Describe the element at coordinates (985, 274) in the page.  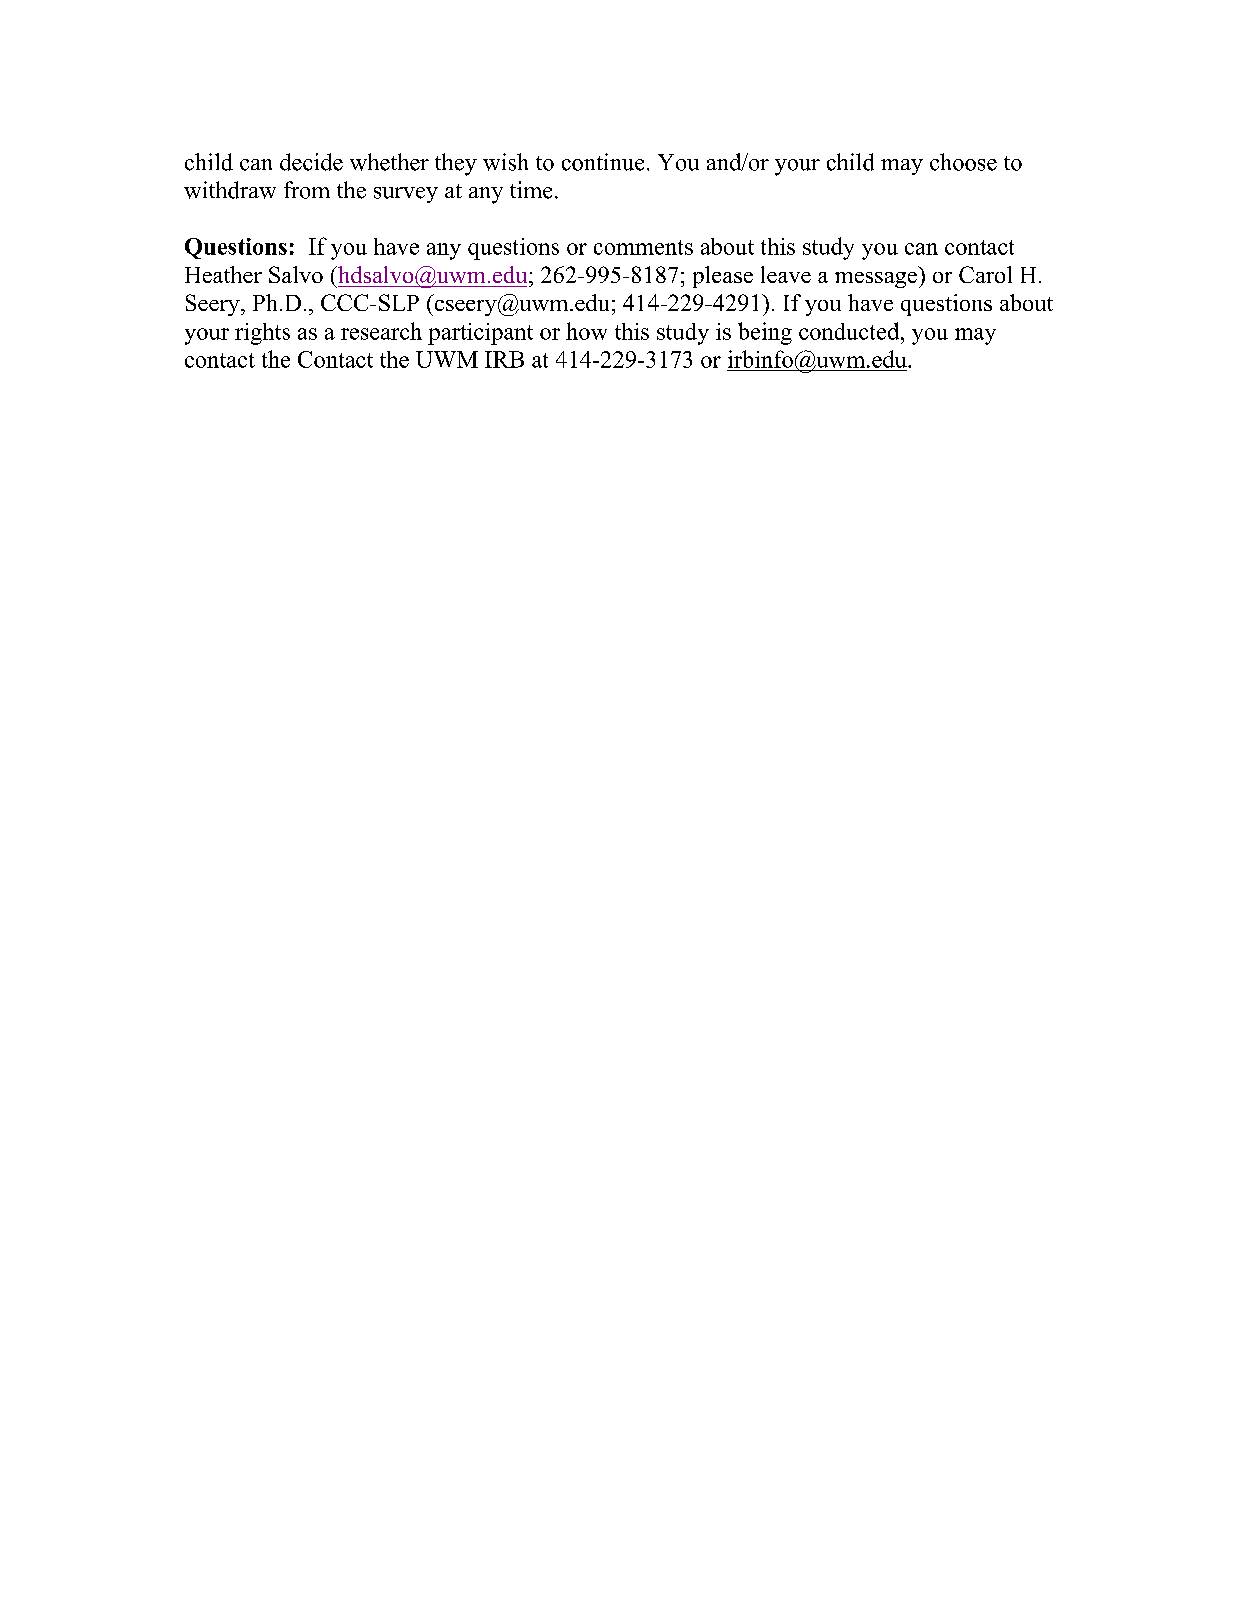
I see `Carol` at that location.
